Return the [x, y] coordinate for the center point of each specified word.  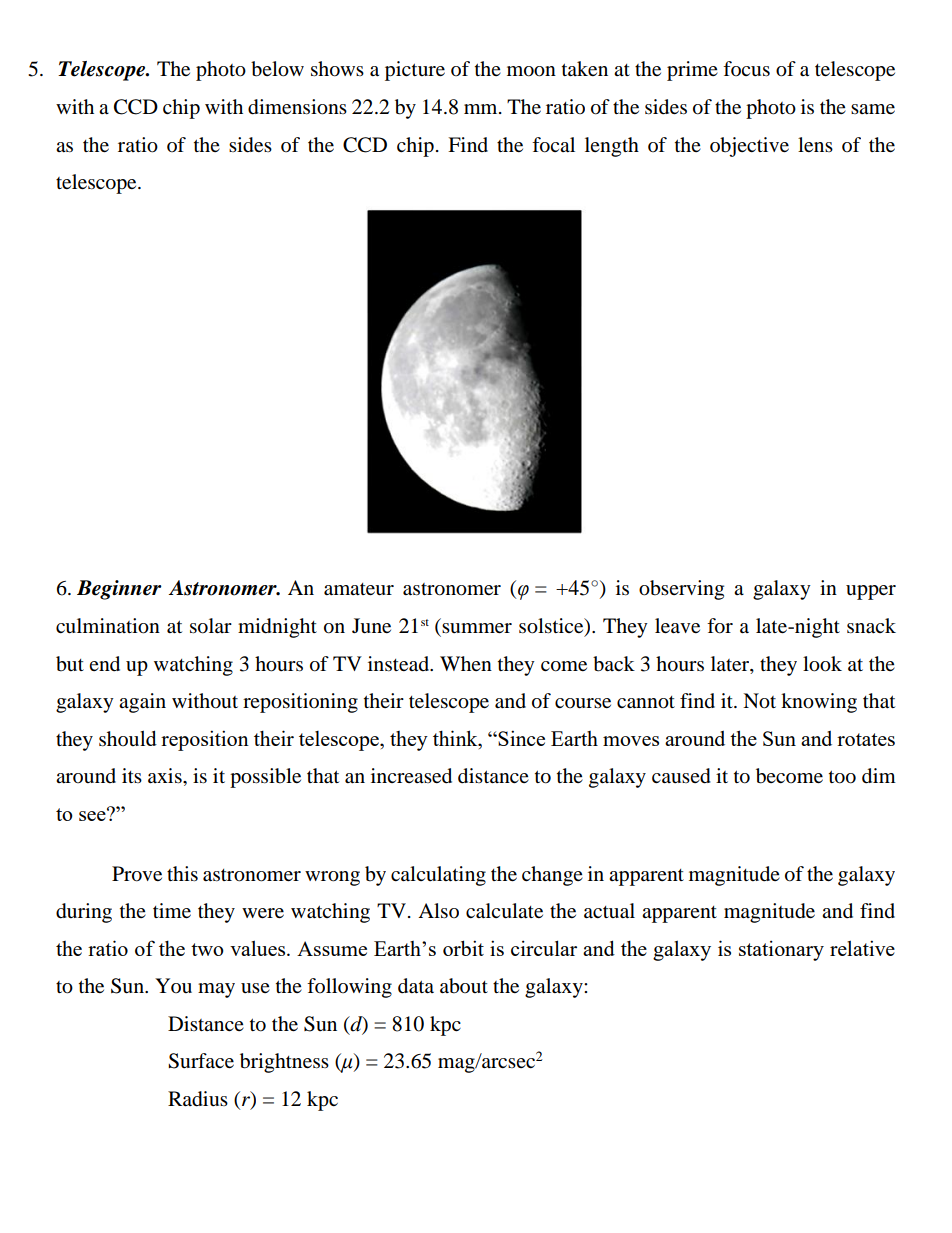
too [842, 777]
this [182, 874]
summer [477, 628]
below [277, 69]
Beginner [119, 590]
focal [553, 145]
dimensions [297, 107]
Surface [201, 1061]
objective [749, 147]
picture [415, 71]
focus [746, 69]
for [720, 626]
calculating [438, 876]
